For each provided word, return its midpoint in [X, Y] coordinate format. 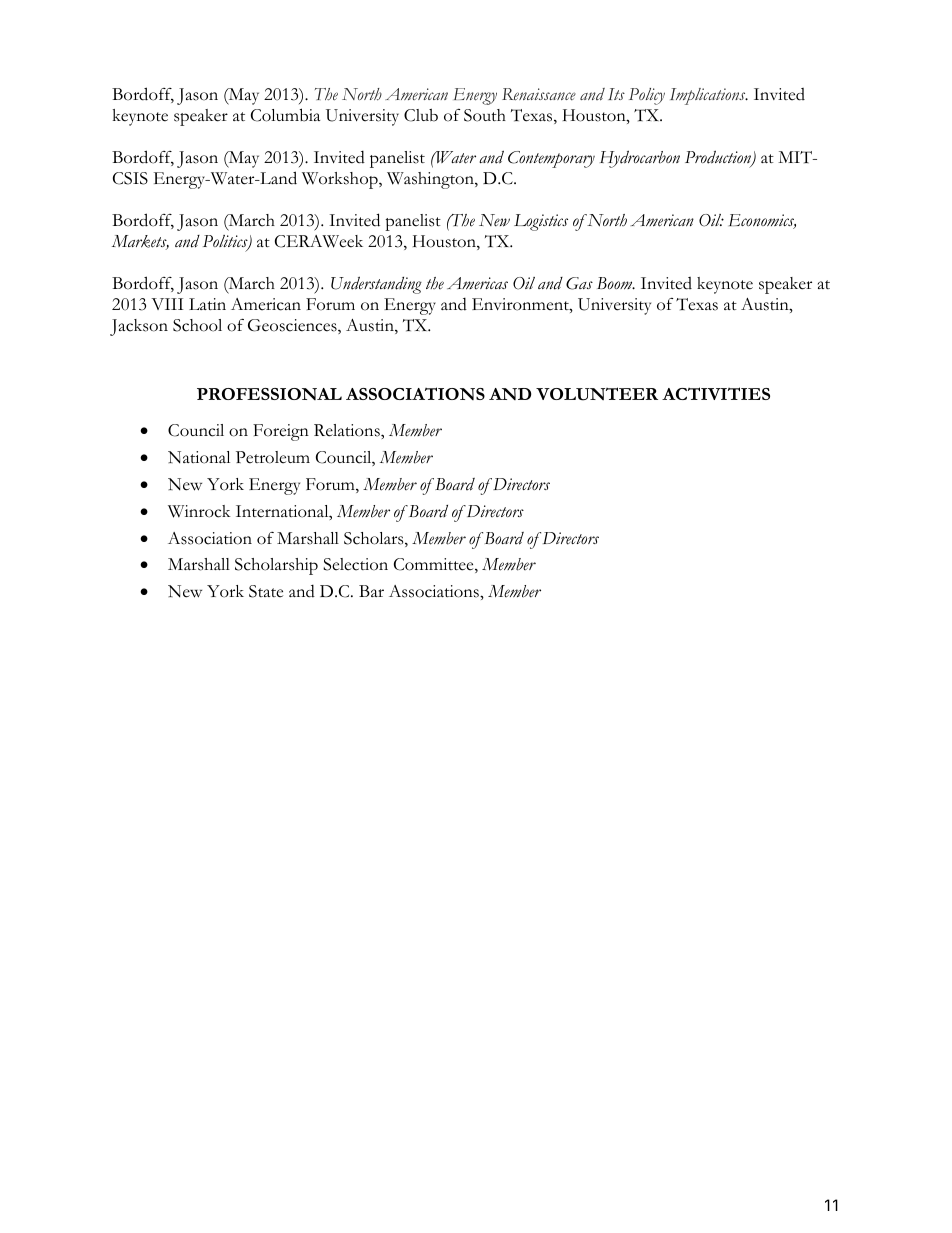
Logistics [541, 222]
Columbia [285, 115]
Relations [348, 430]
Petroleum [273, 457]
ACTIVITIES [716, 393]
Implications [709, 96]
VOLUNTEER [597, 394]
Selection [355, 564]
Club [421, 115]
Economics [762, 221]
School [197, 325]
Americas [477, 283]
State [266, 591]
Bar [371, 591]
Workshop [341, 180]
